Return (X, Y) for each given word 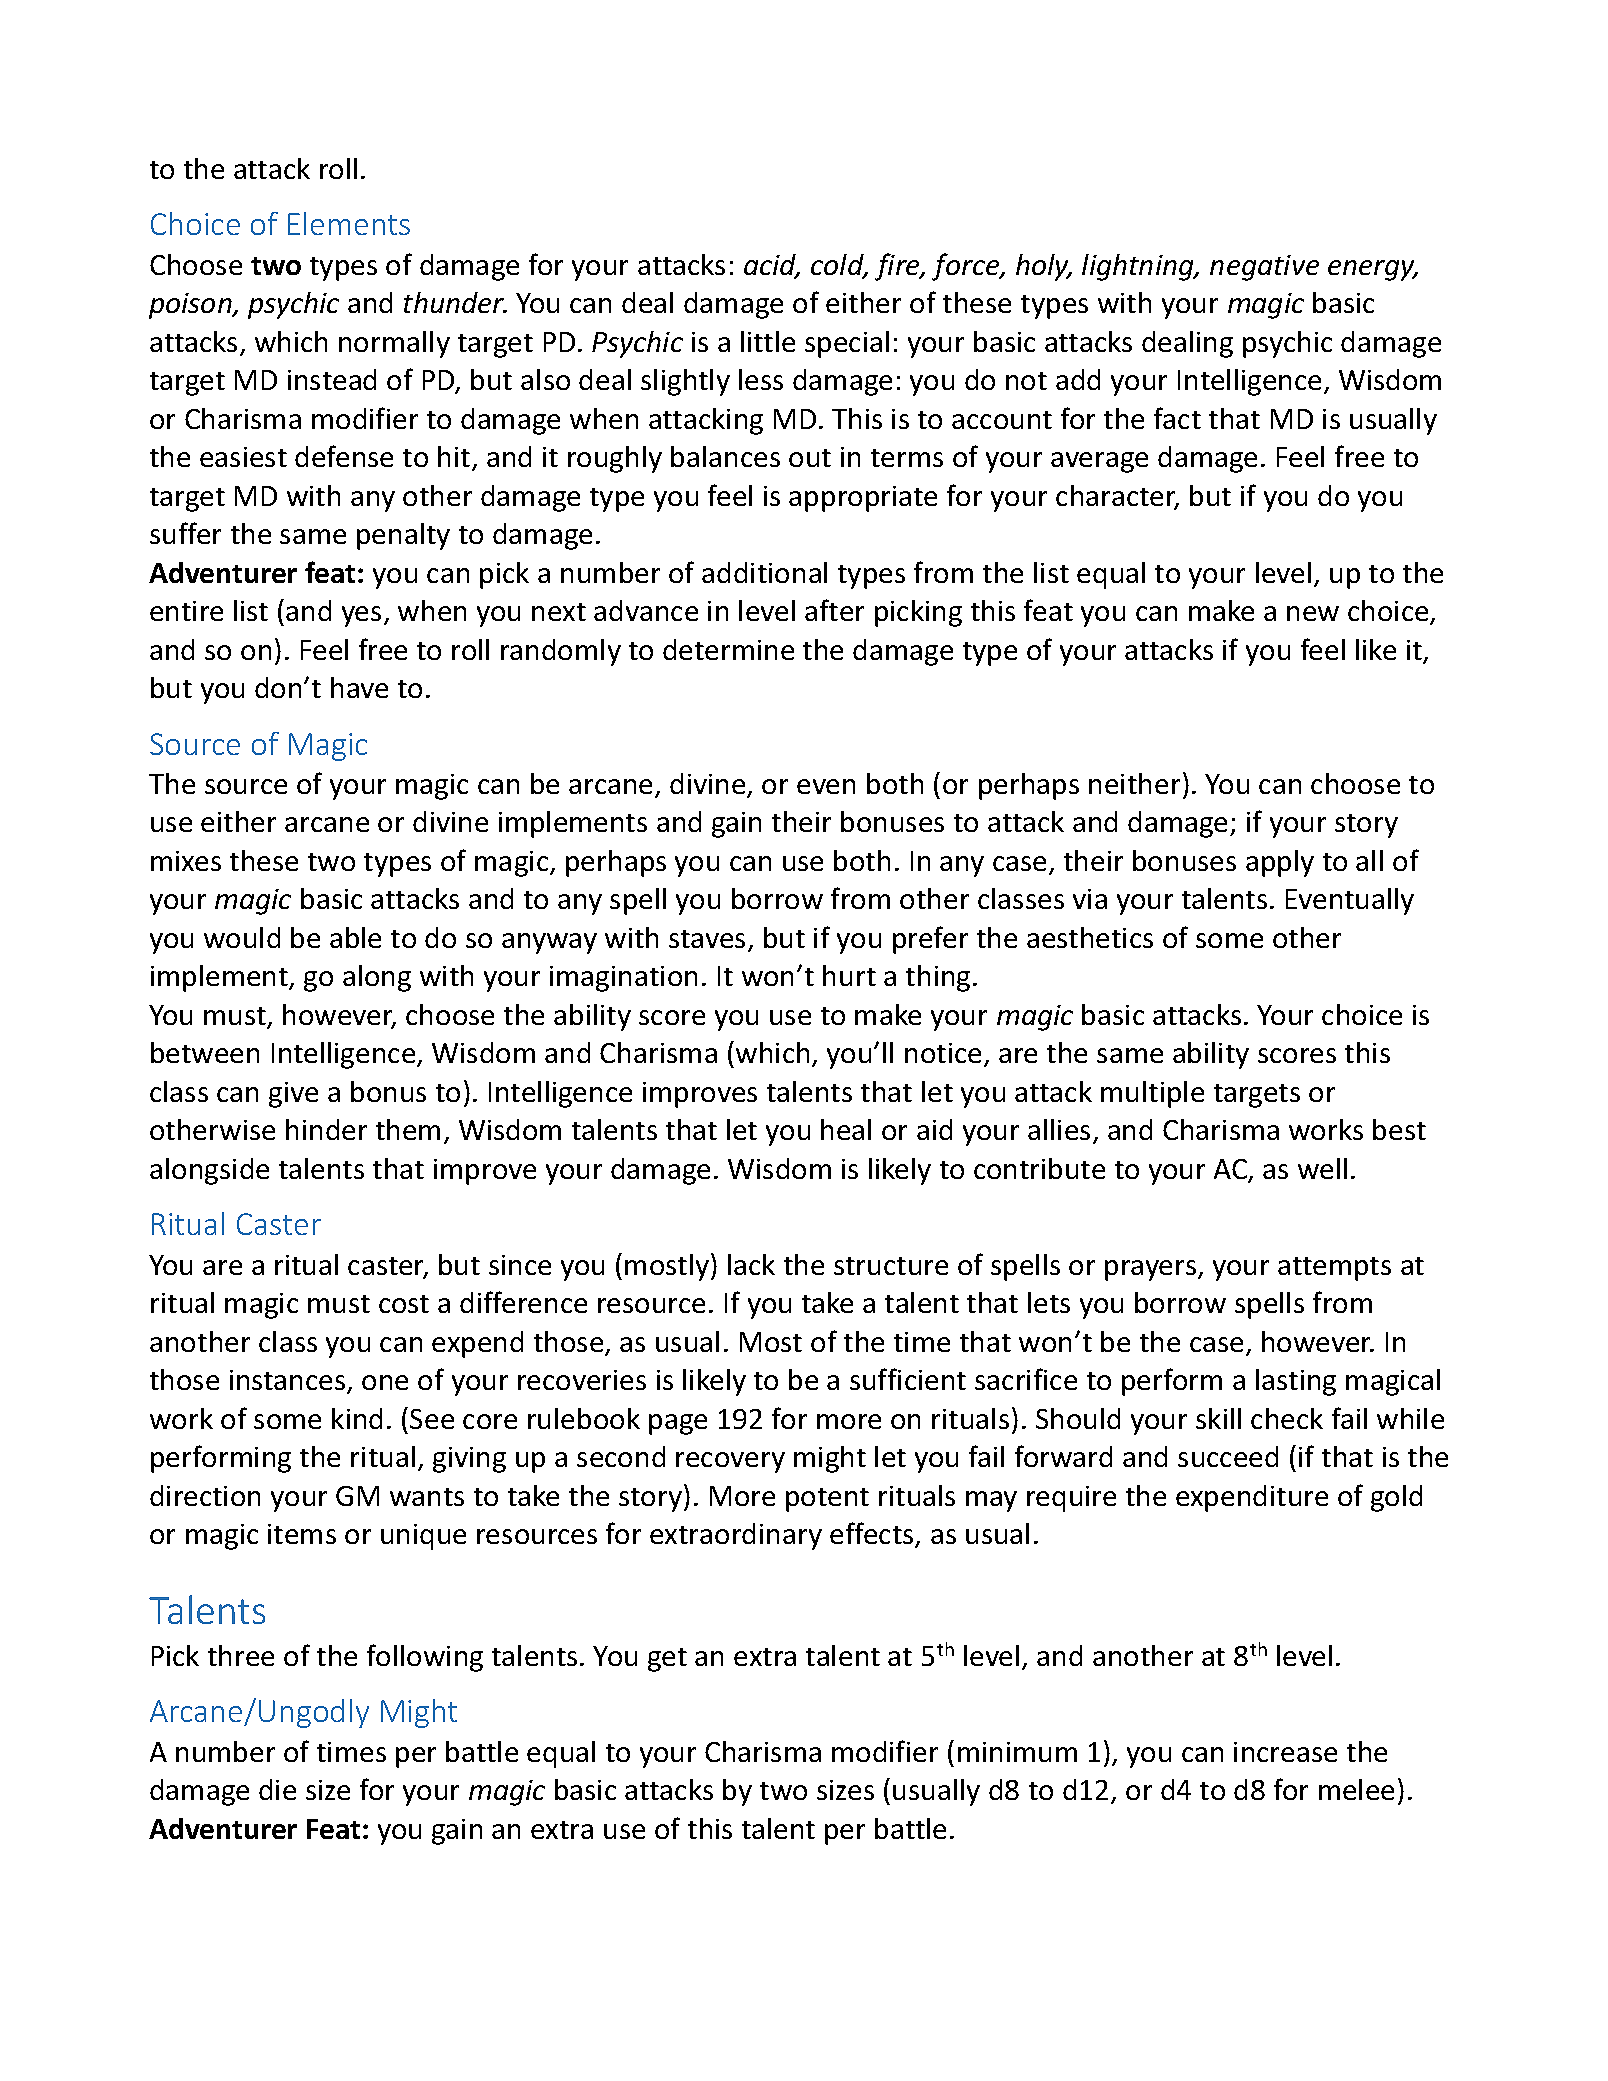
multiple (1152, 1094)
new (1313, 613)
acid (771, 266)
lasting (1296, 1382)
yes (361, 616)
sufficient (908, 1379)
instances (289, 1381)
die (277, 1789)
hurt (849, 975)
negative (1264, 268)
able (355, 937)
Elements (349, 223)
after (834, 610)
